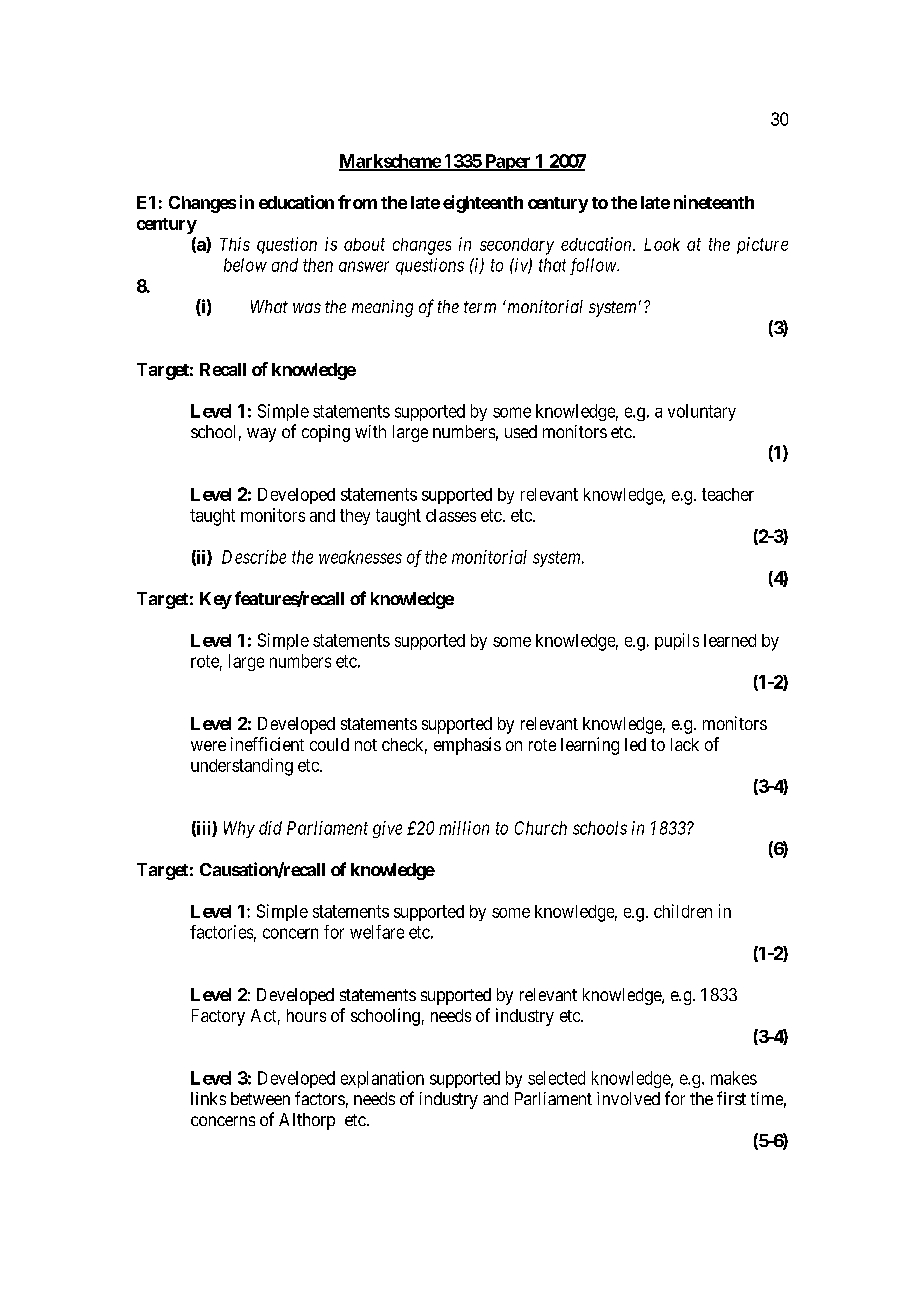 The width and height of the image is (924, 1308). What do you see at coordinates (714, 202) in the image?
I see `nineteenth` at bounding box center [714, 202].
